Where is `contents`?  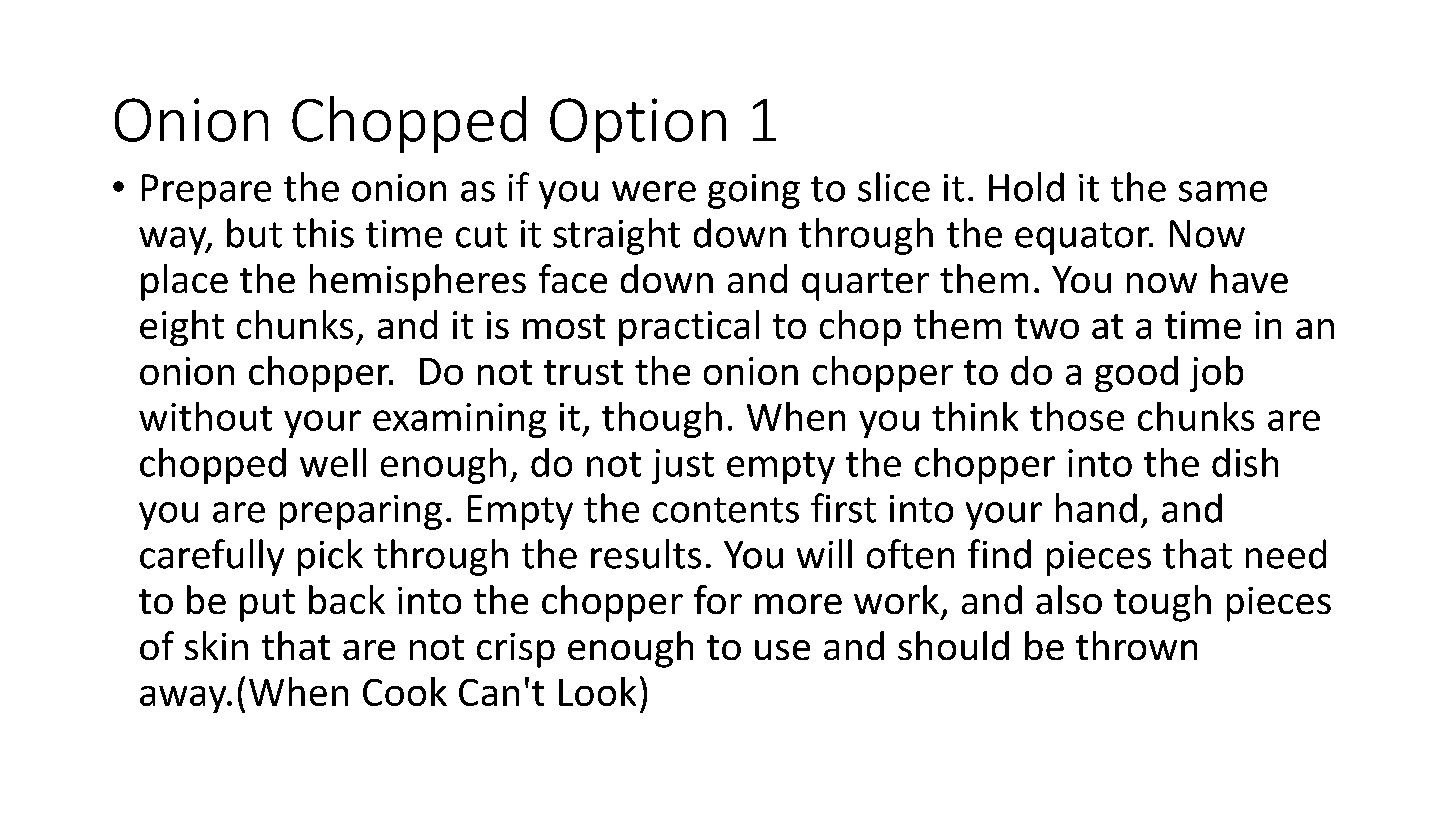 contents is located at coordinates (726, 510).
